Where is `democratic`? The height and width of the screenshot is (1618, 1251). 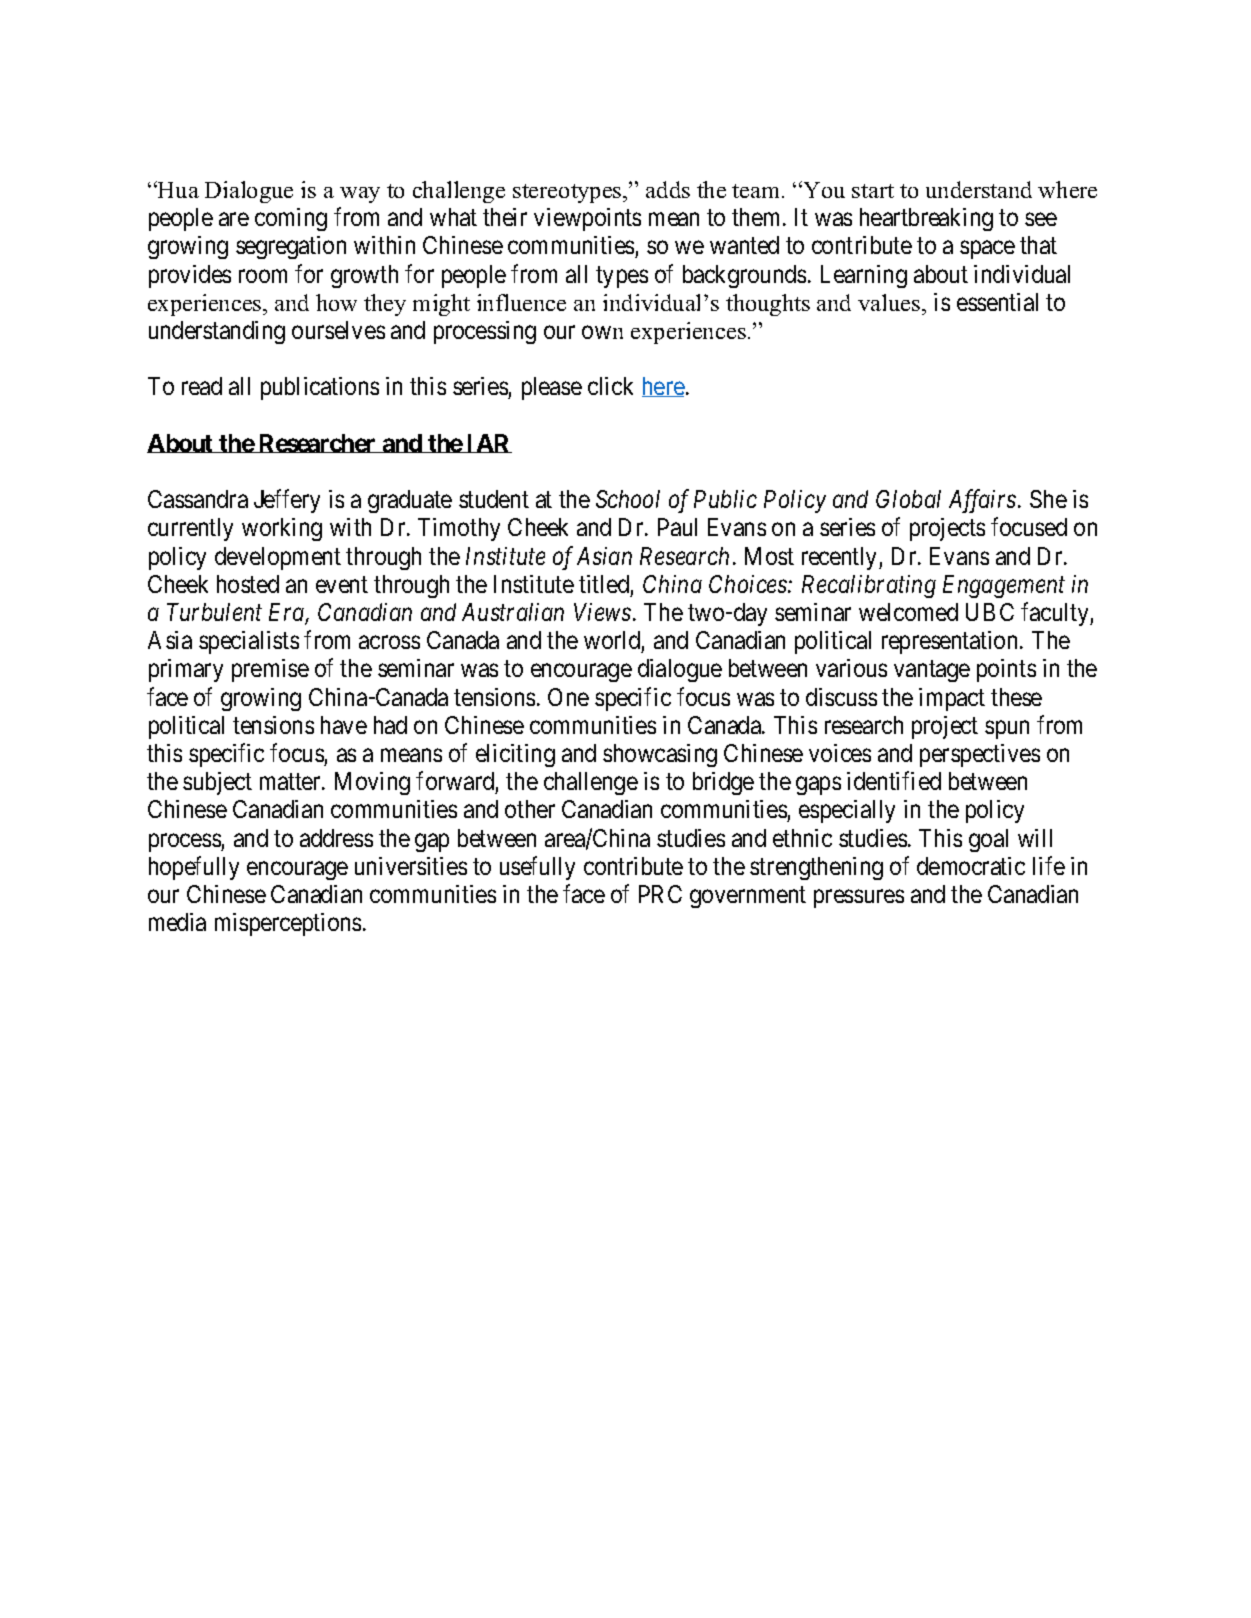 democratic is located at coordinates (971, 866).
